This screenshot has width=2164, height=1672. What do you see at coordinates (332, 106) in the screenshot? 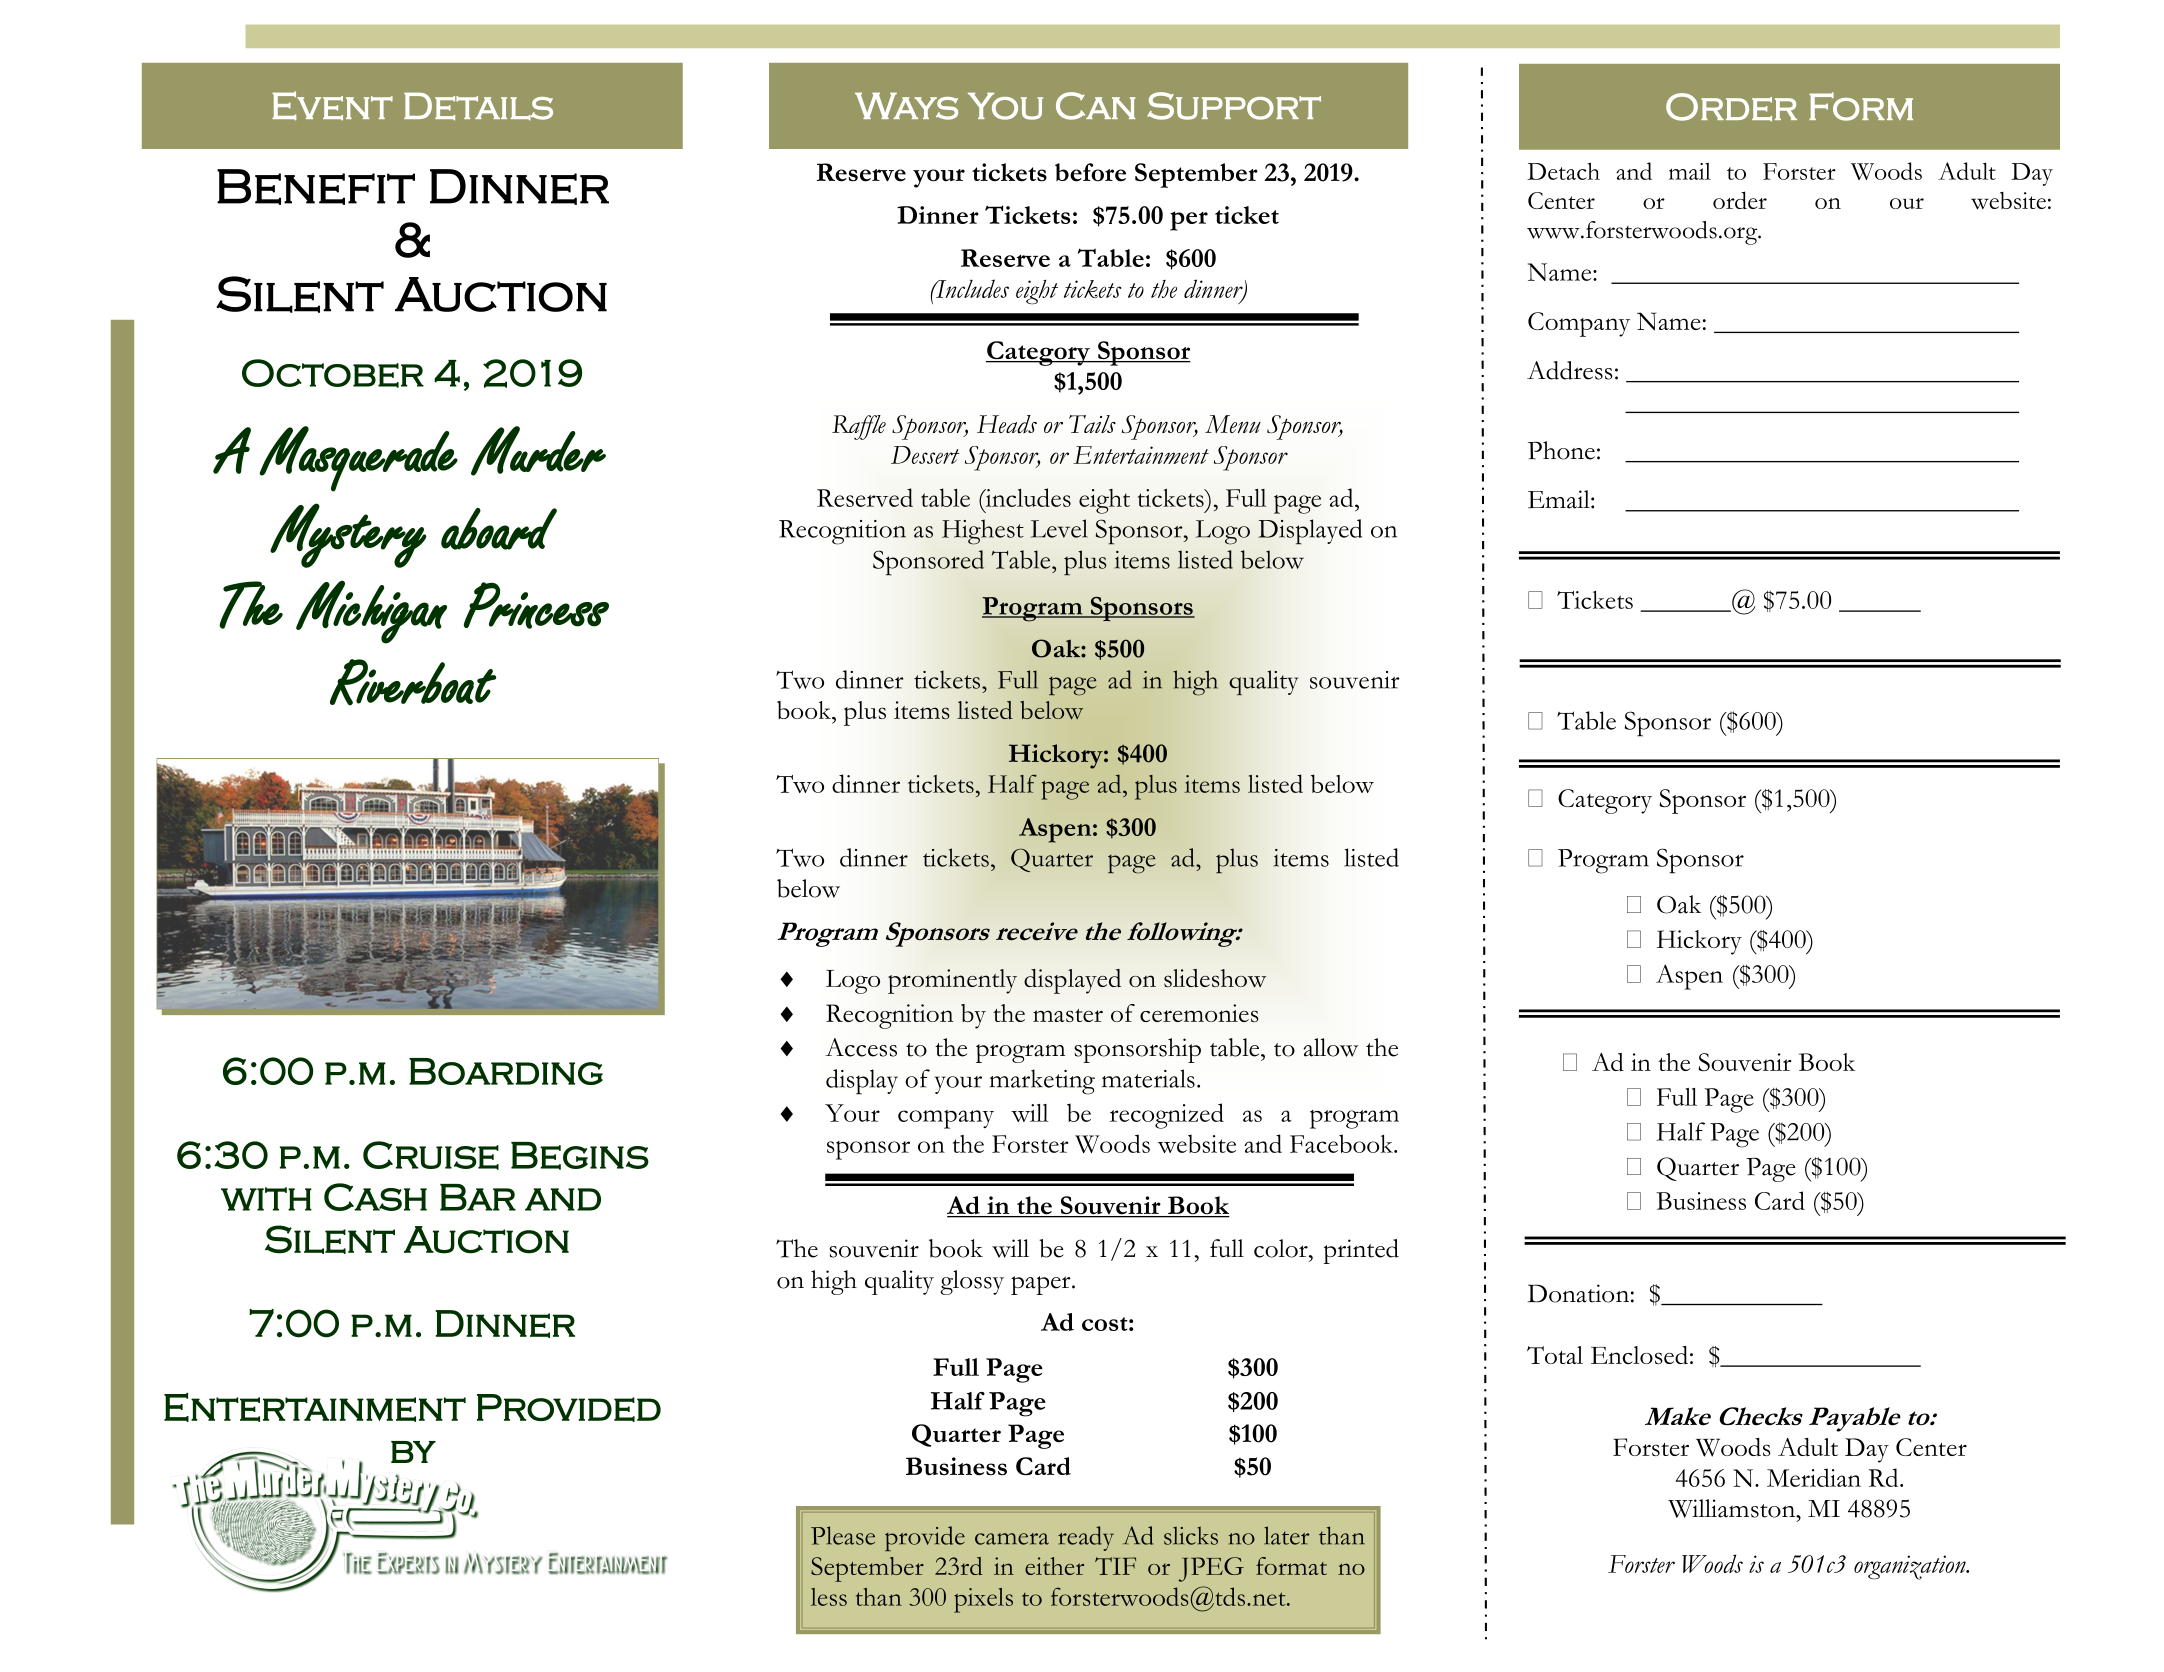
I see `Event` at bounding box center [332, 106].
